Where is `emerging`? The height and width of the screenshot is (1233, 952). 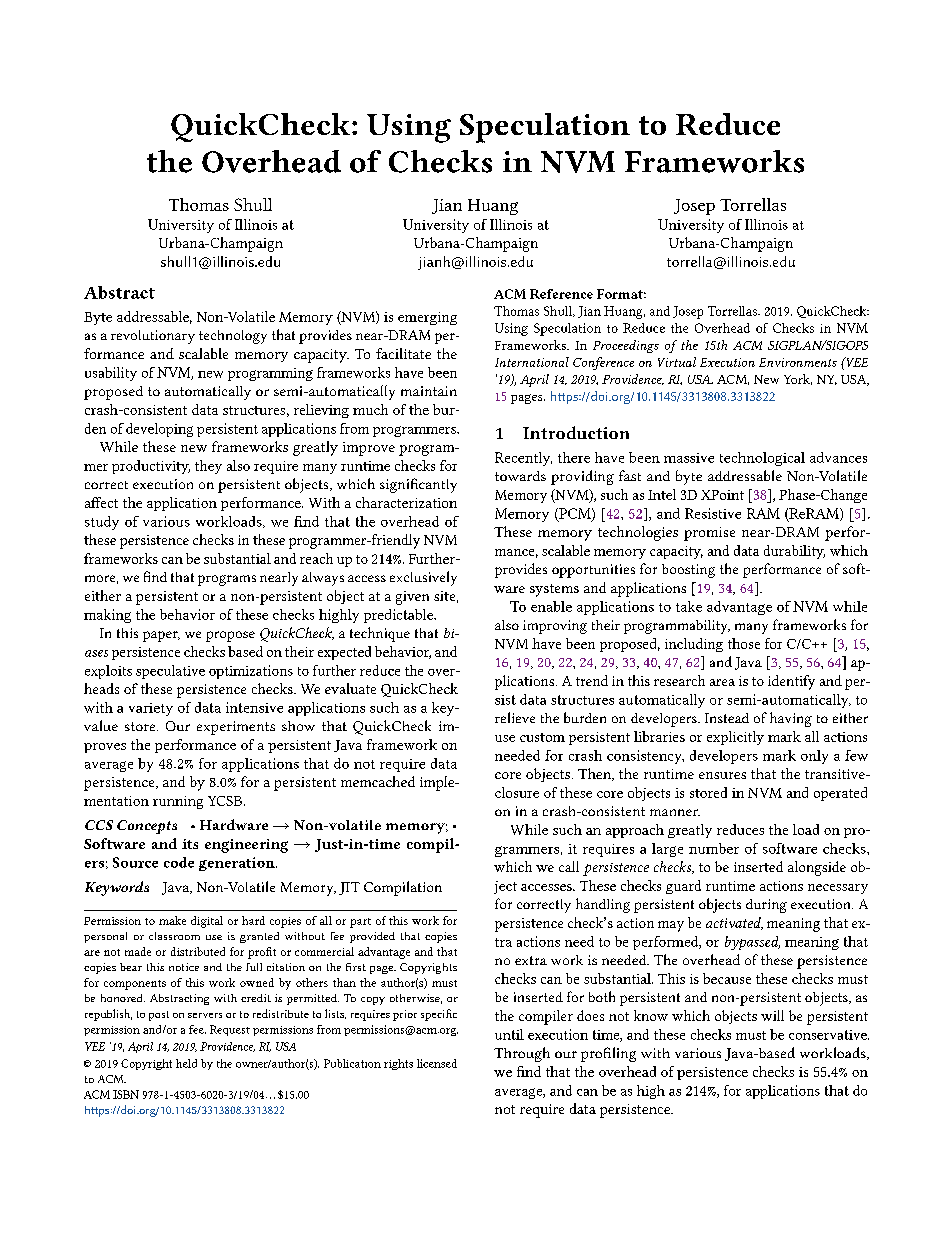 emerging is located at coordinates (427, 318).
